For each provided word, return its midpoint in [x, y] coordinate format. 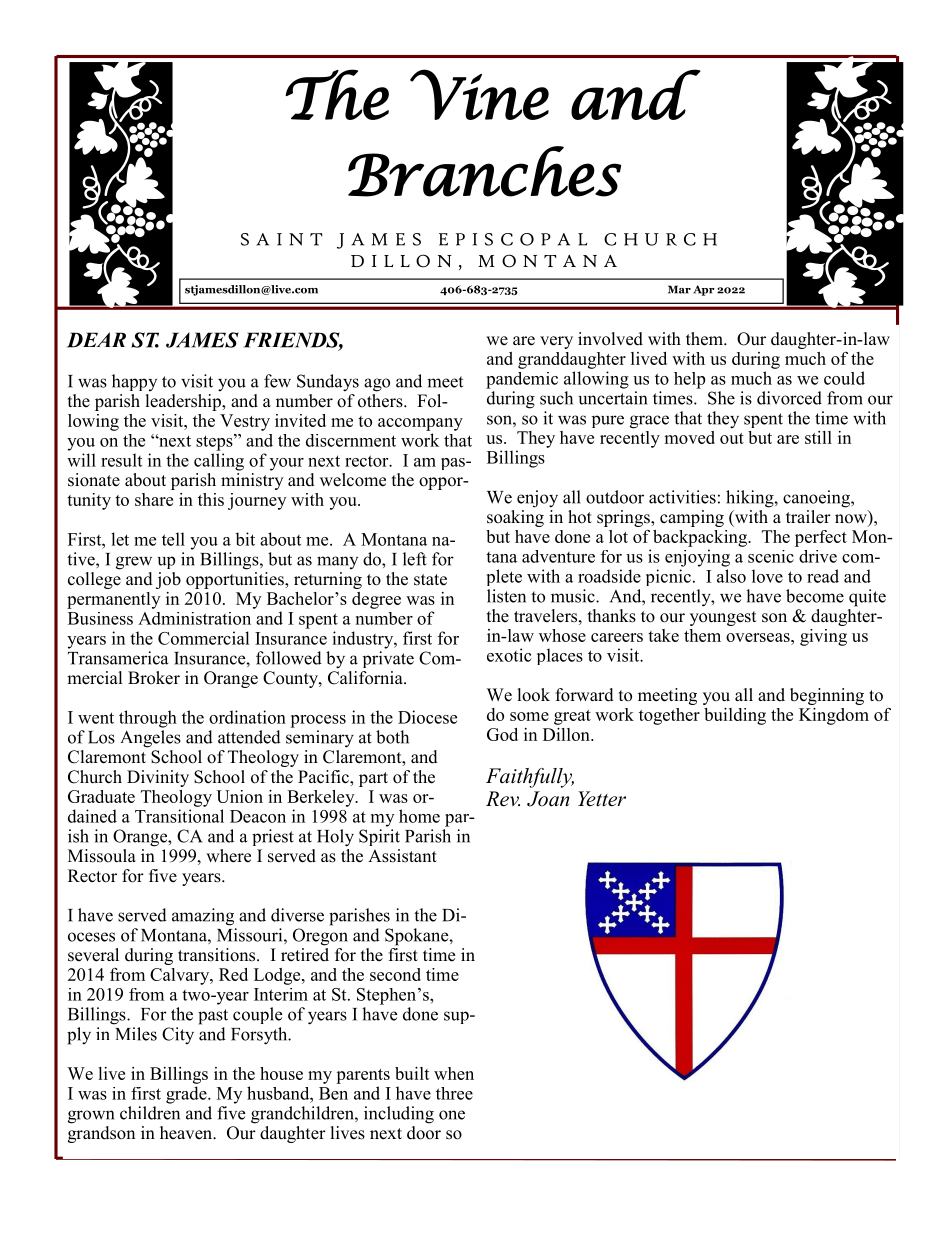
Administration [194, 618]
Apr [703, 290]
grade [187, 1095]
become [815, 596]
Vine [479, 94]
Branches [484, 171]
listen [506, 596]
